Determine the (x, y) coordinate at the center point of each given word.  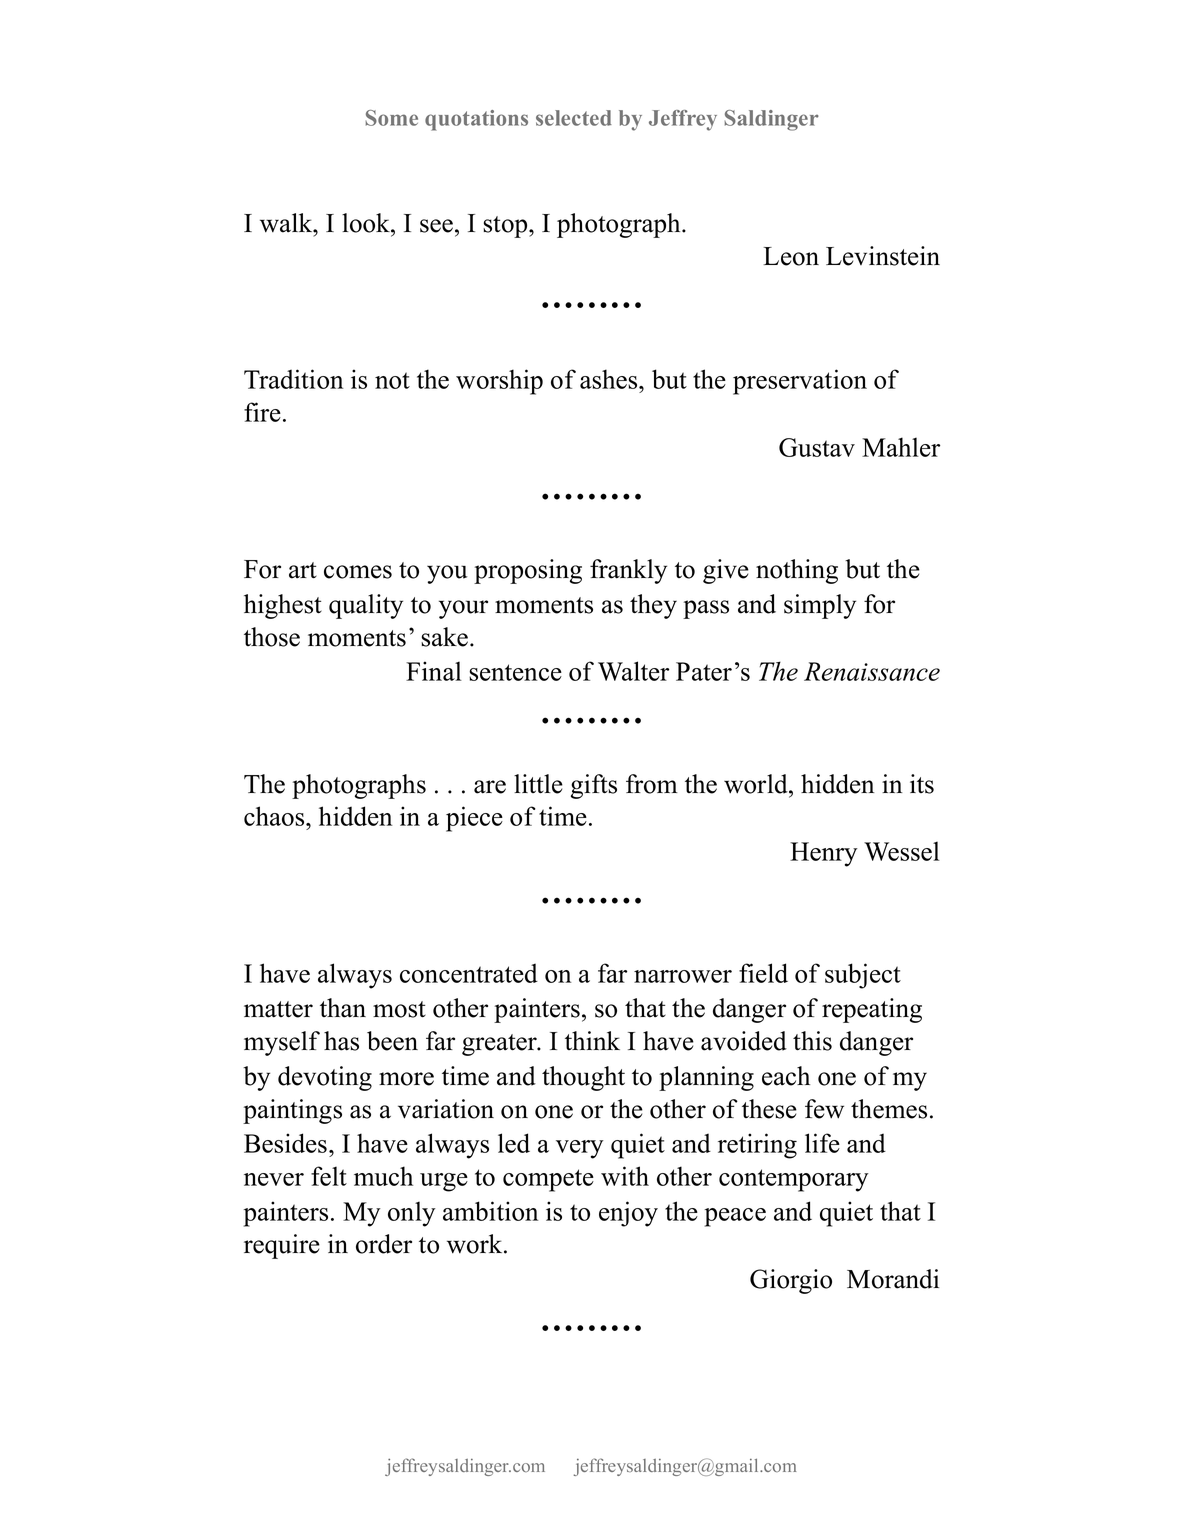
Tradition (293, 379)
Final (434, 671)
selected (574, 118)
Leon (791, 256)
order (384, 1244)
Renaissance (872, 671)
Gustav (817, 447)
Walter (633, 671)
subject (863, 976)
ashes (610, 379)
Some (391, 118)
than (343, 1008)
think (592, 1040)
